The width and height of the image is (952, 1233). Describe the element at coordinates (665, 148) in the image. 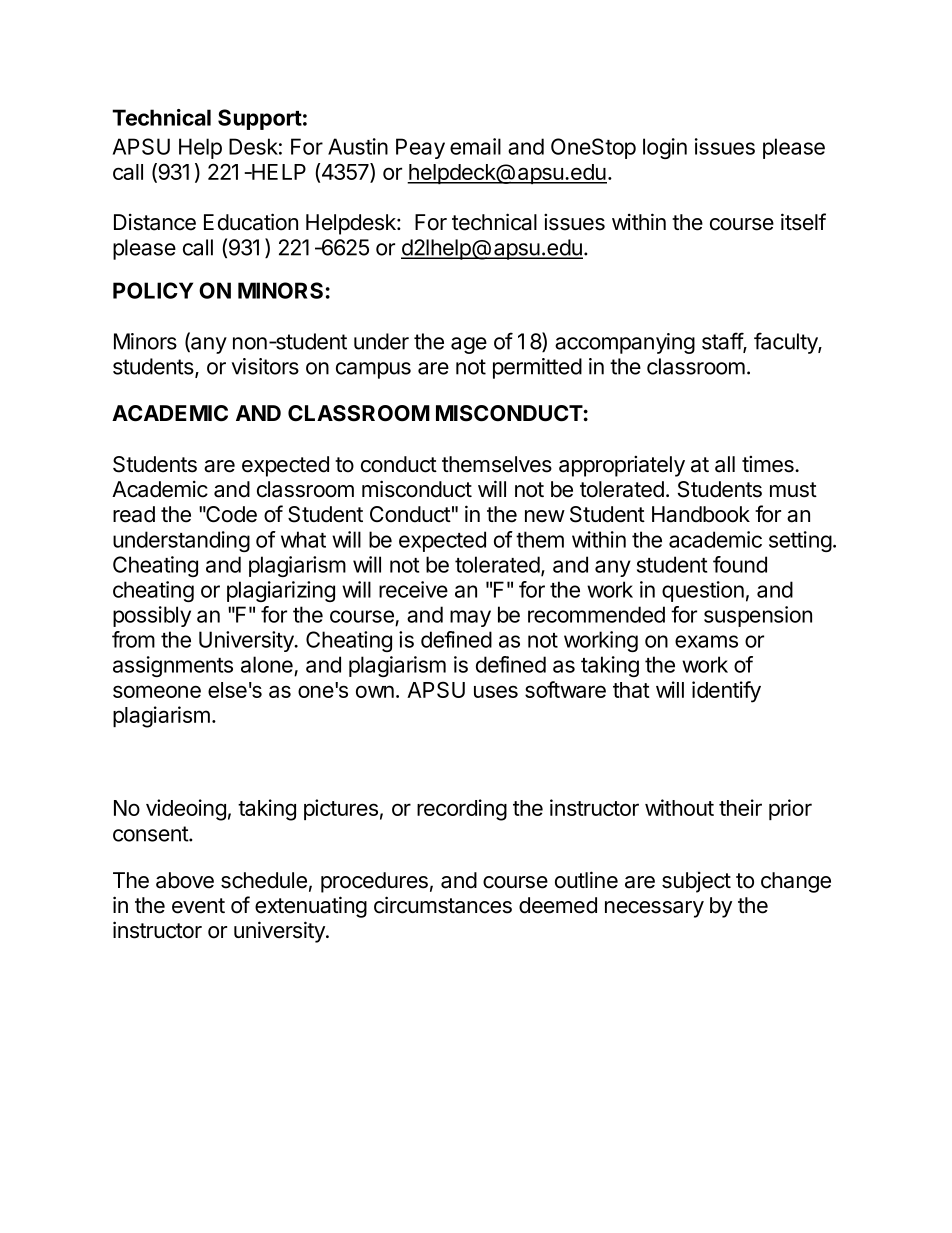

I see `login` at that location.
